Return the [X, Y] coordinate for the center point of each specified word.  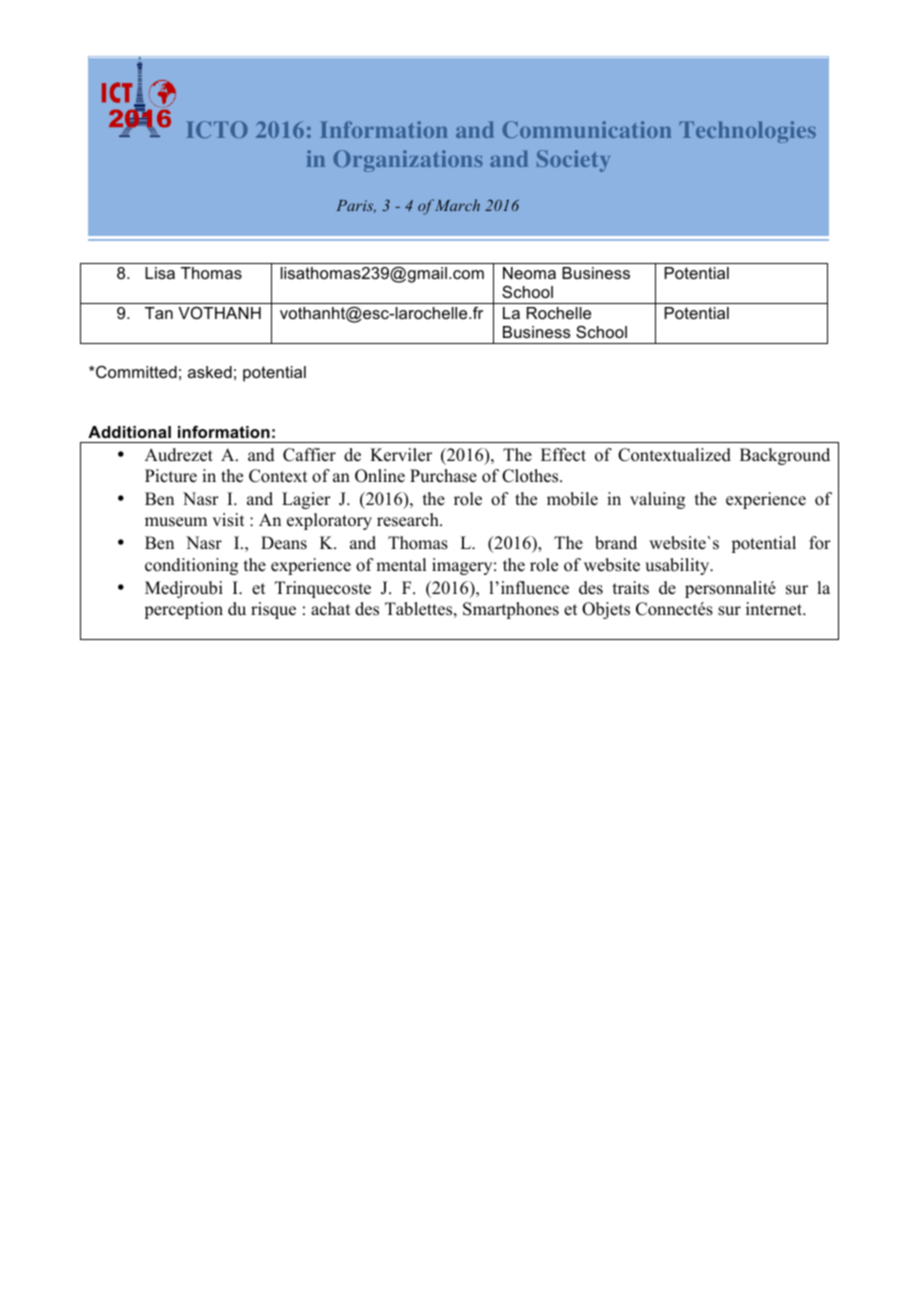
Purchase [443, 476]
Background [785, 456]
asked [210, 372]
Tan [159, 313]
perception [183, 610]
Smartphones [511, 610]
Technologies [747, 132]
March [457, 205]
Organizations [408, 161]
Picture [171, 476]
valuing [657, 500]
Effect [563, 455]
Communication [587, 129]
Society [573, 161]
